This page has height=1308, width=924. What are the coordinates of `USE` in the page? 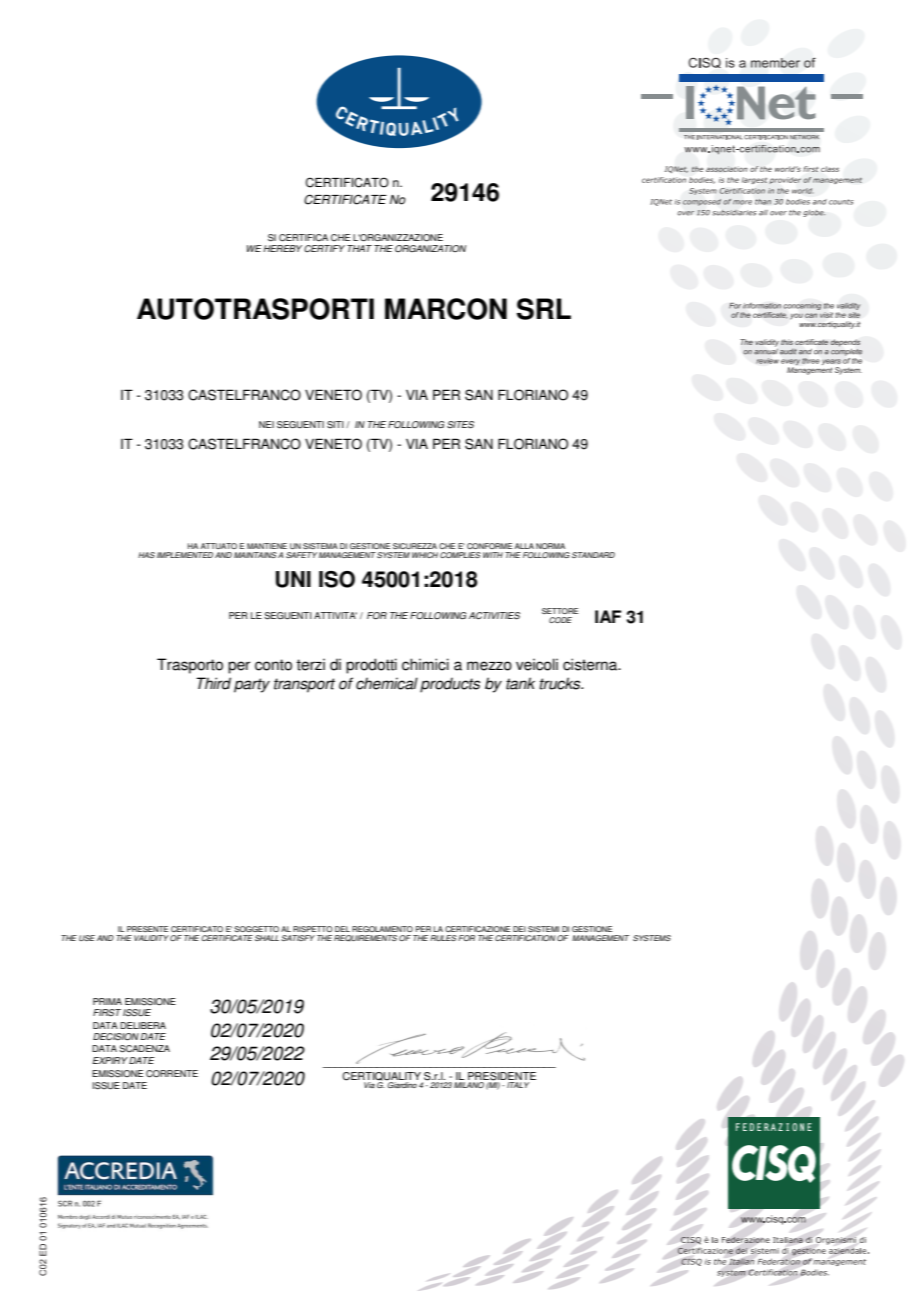 It's located at (87, 938).
